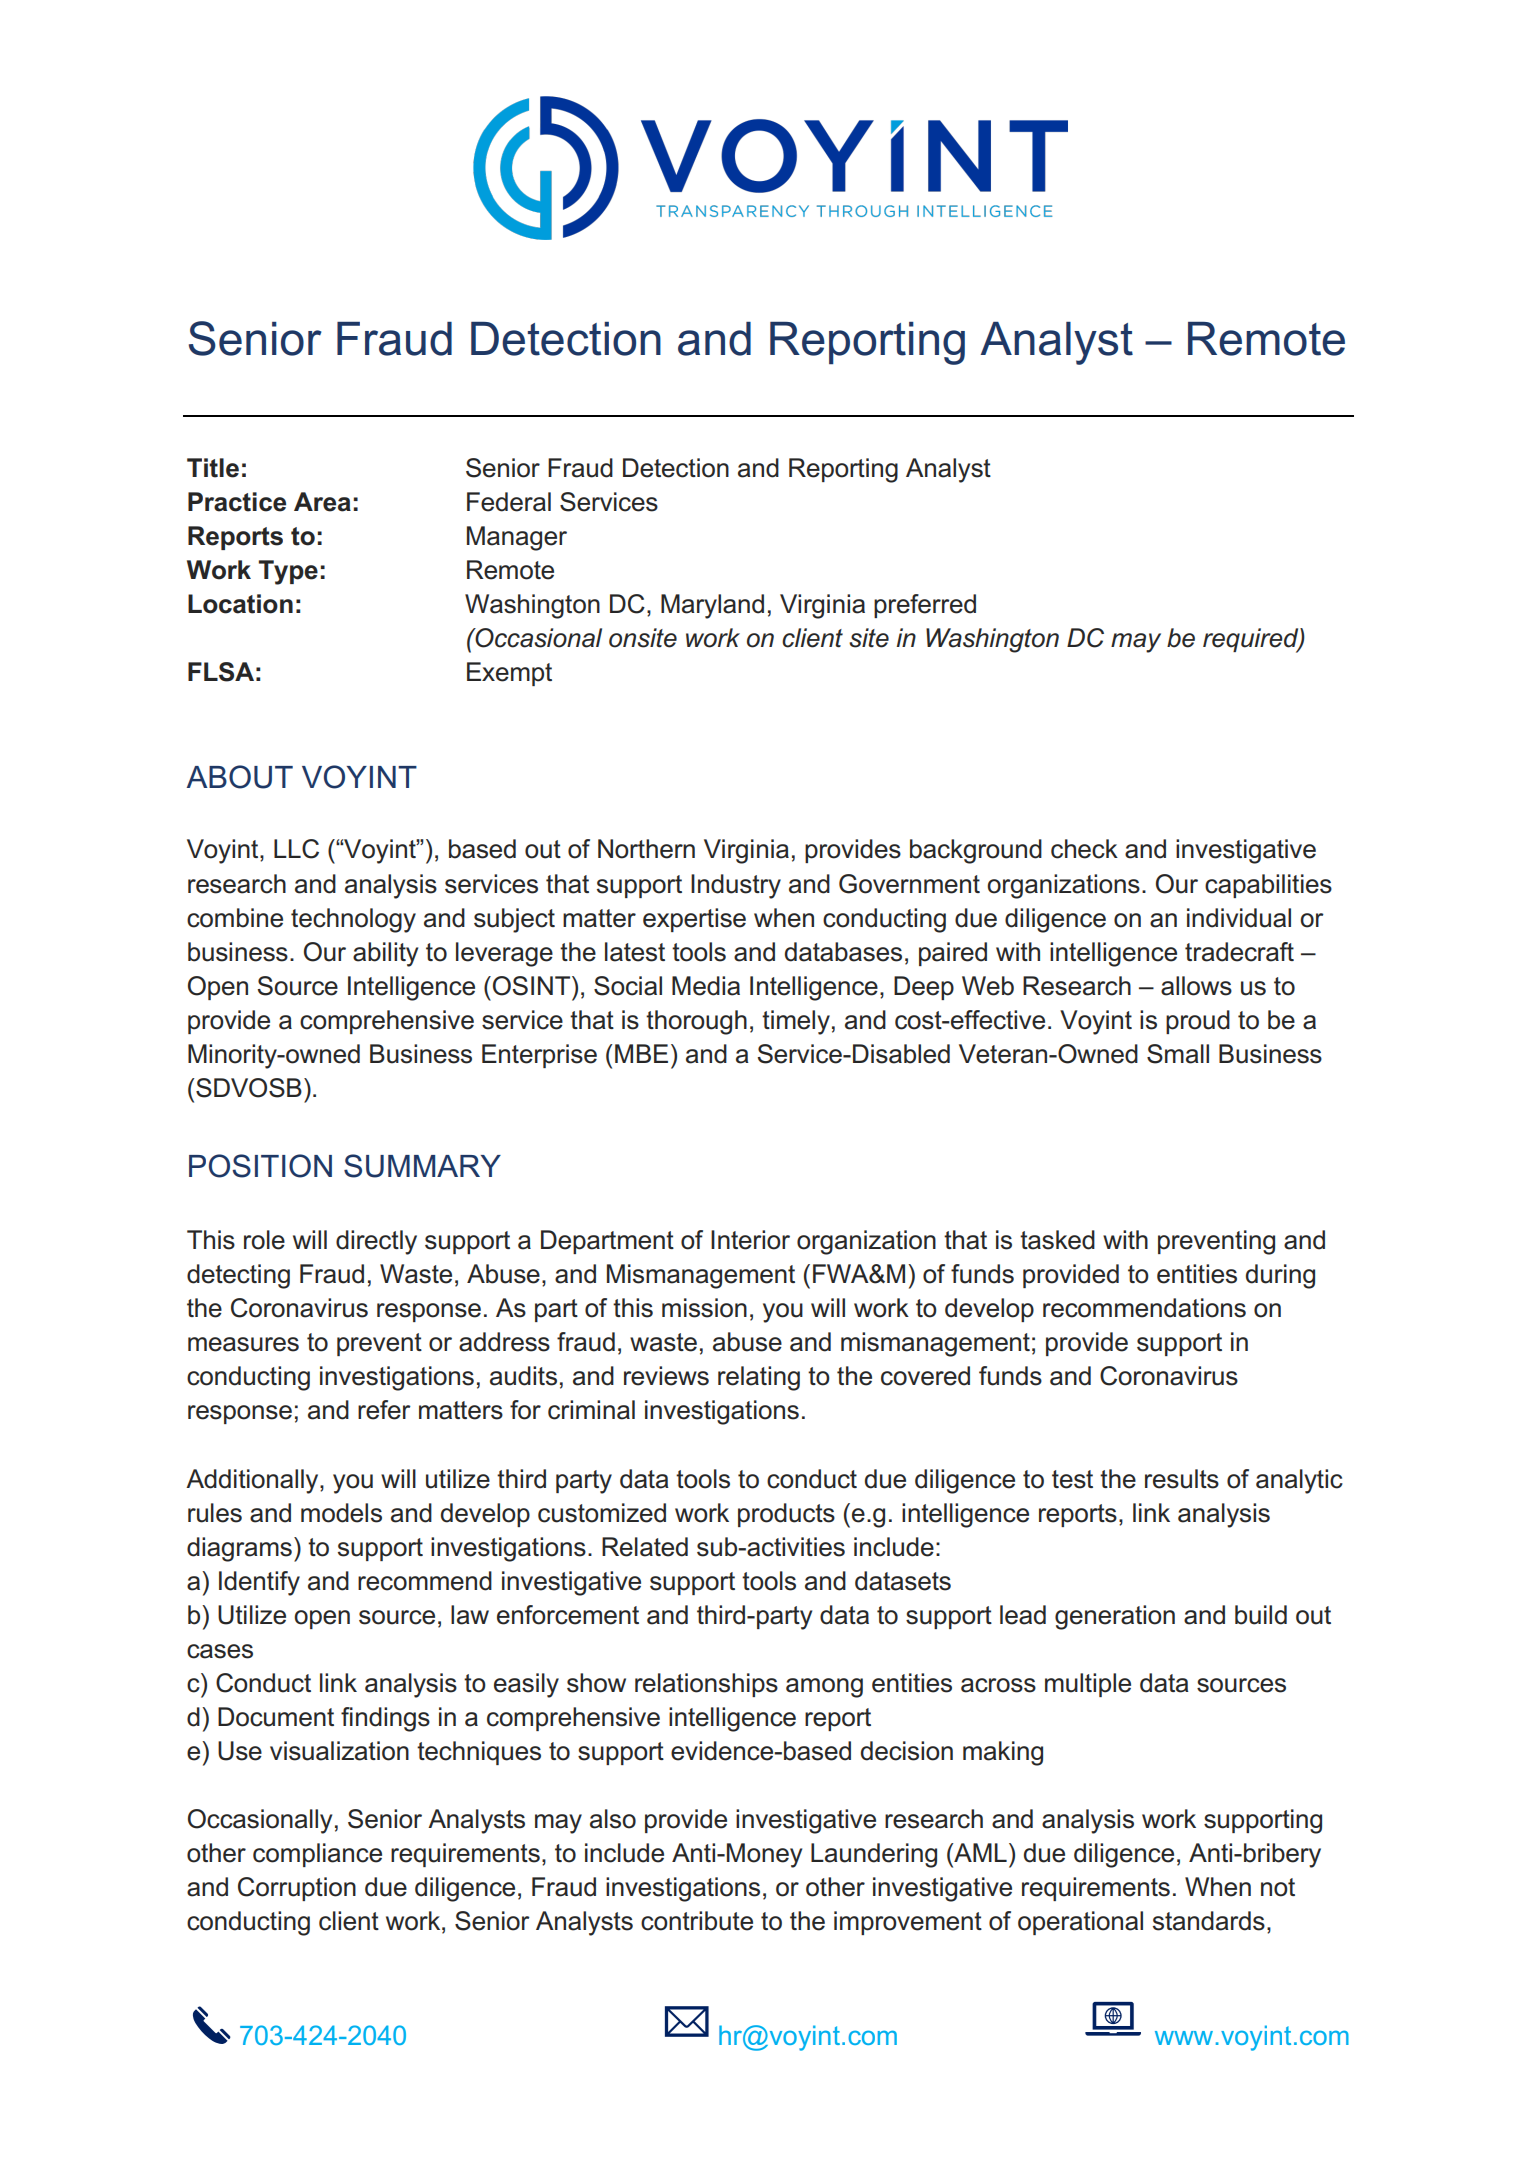 Image resolution: width=1534 pixels, height=2169 pixels. What do you see at coordinates (704, 1308) in the screenshot?
I see `mission` at bounding box center [704, 1308].
